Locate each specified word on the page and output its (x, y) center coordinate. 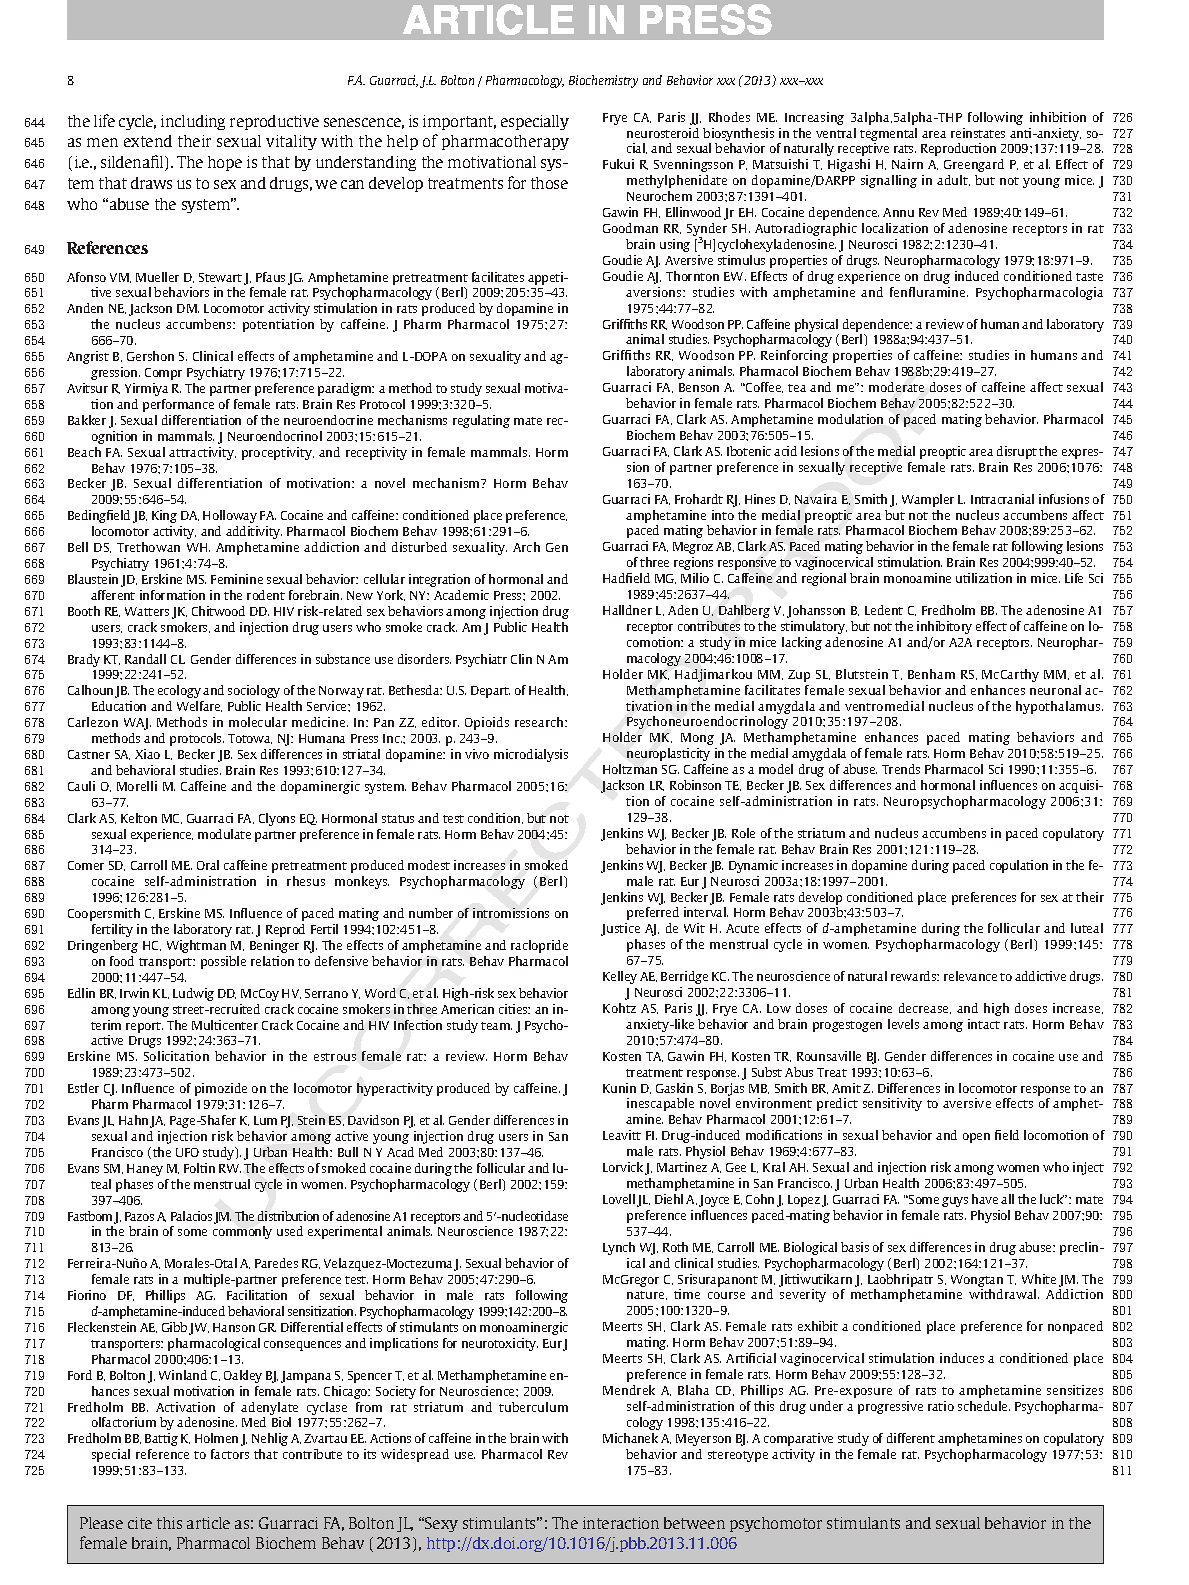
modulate (224, 834)
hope (225, 163)
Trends (901, 769)
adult (953, 180)
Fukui (618, 164)
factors (230, 1454)
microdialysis (531, 755)
